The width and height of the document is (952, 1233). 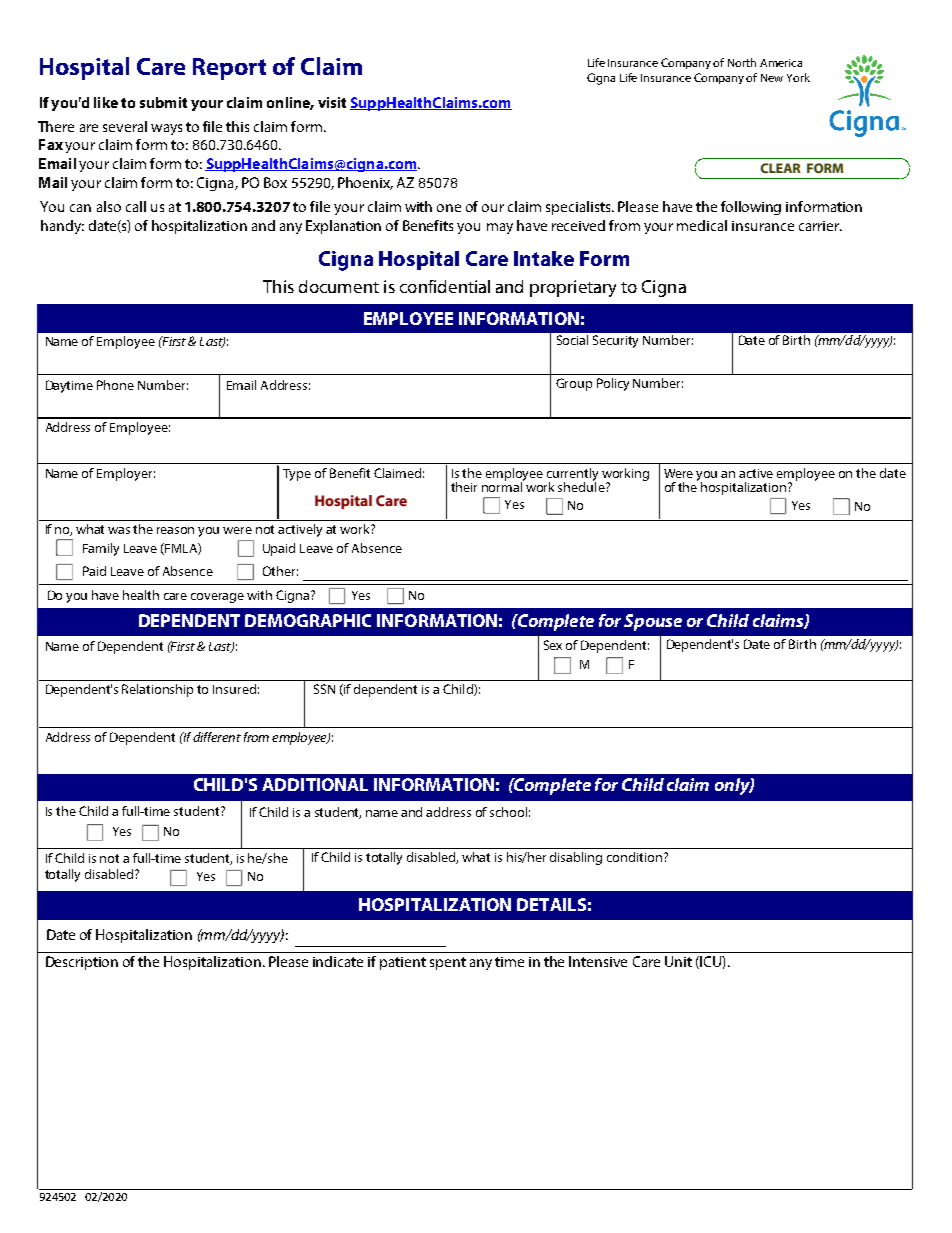 I want to click on Policy, so click(x=613, y=384).
